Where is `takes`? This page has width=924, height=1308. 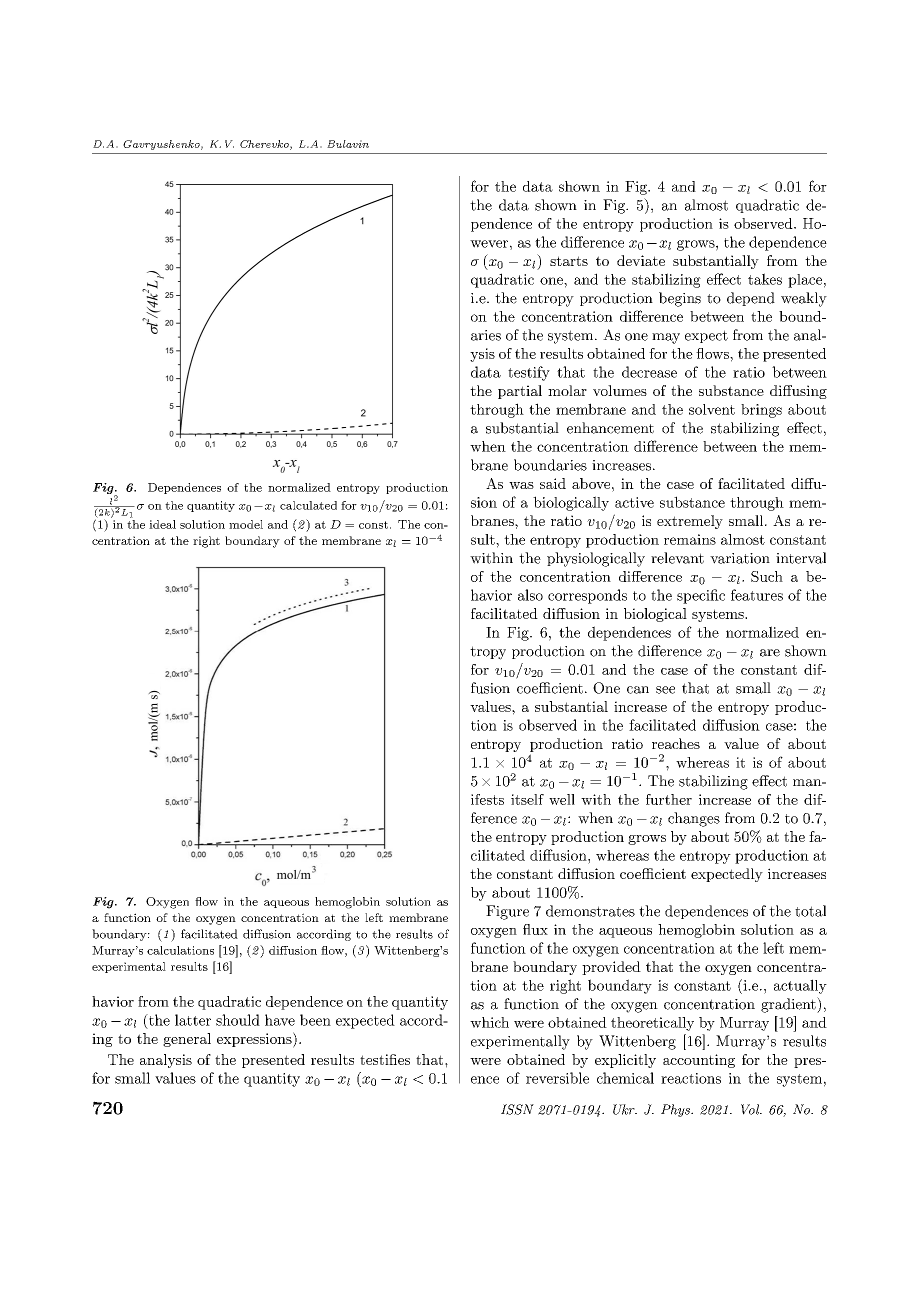
takes is located at coordinates (765, 279).
